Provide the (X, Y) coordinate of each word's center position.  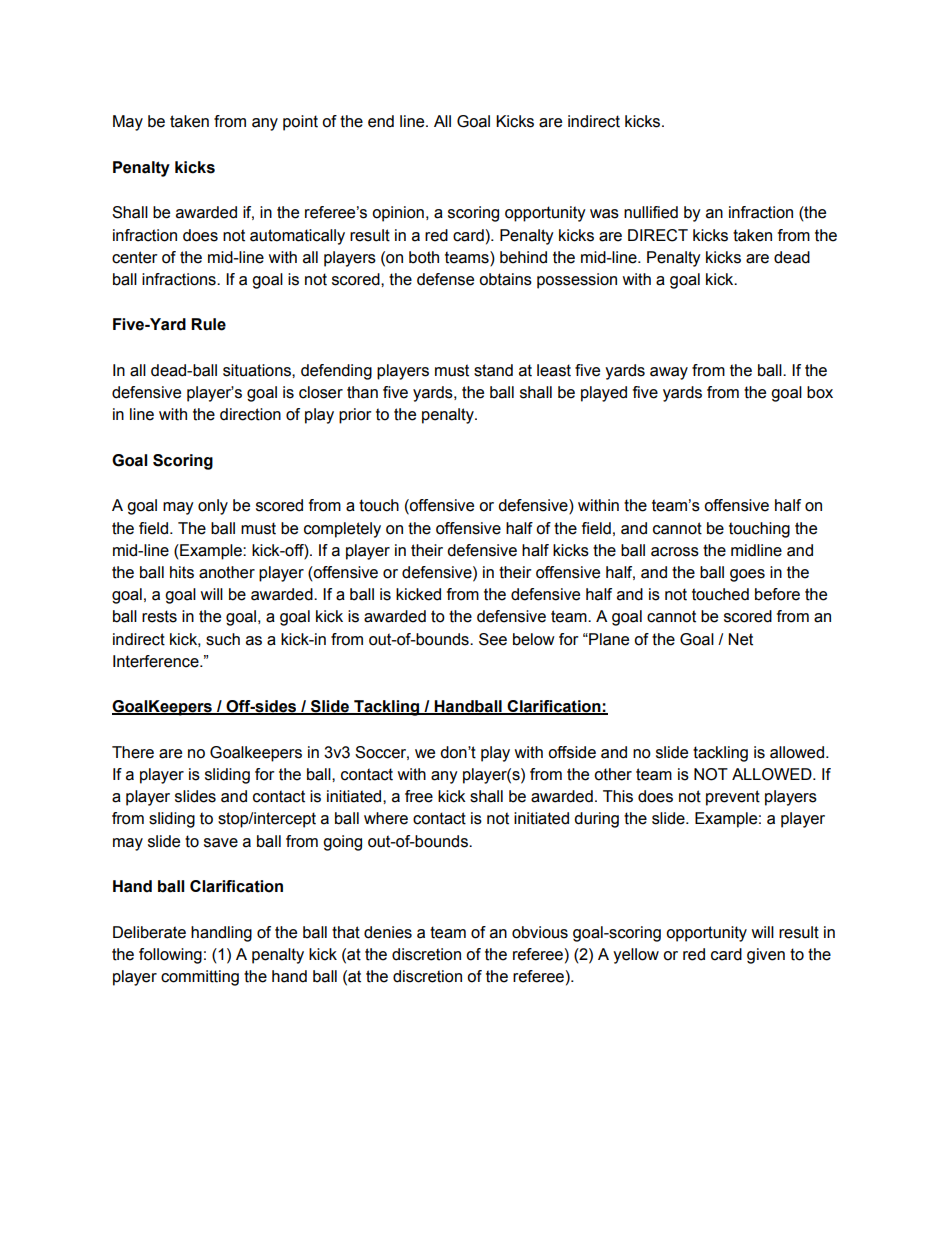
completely (342, 530)
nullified (651, 212)
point (300, 123)
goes (747, 575)
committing (200, 978)
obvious (540, 932)
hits (182, 572)
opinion (398, 214)
